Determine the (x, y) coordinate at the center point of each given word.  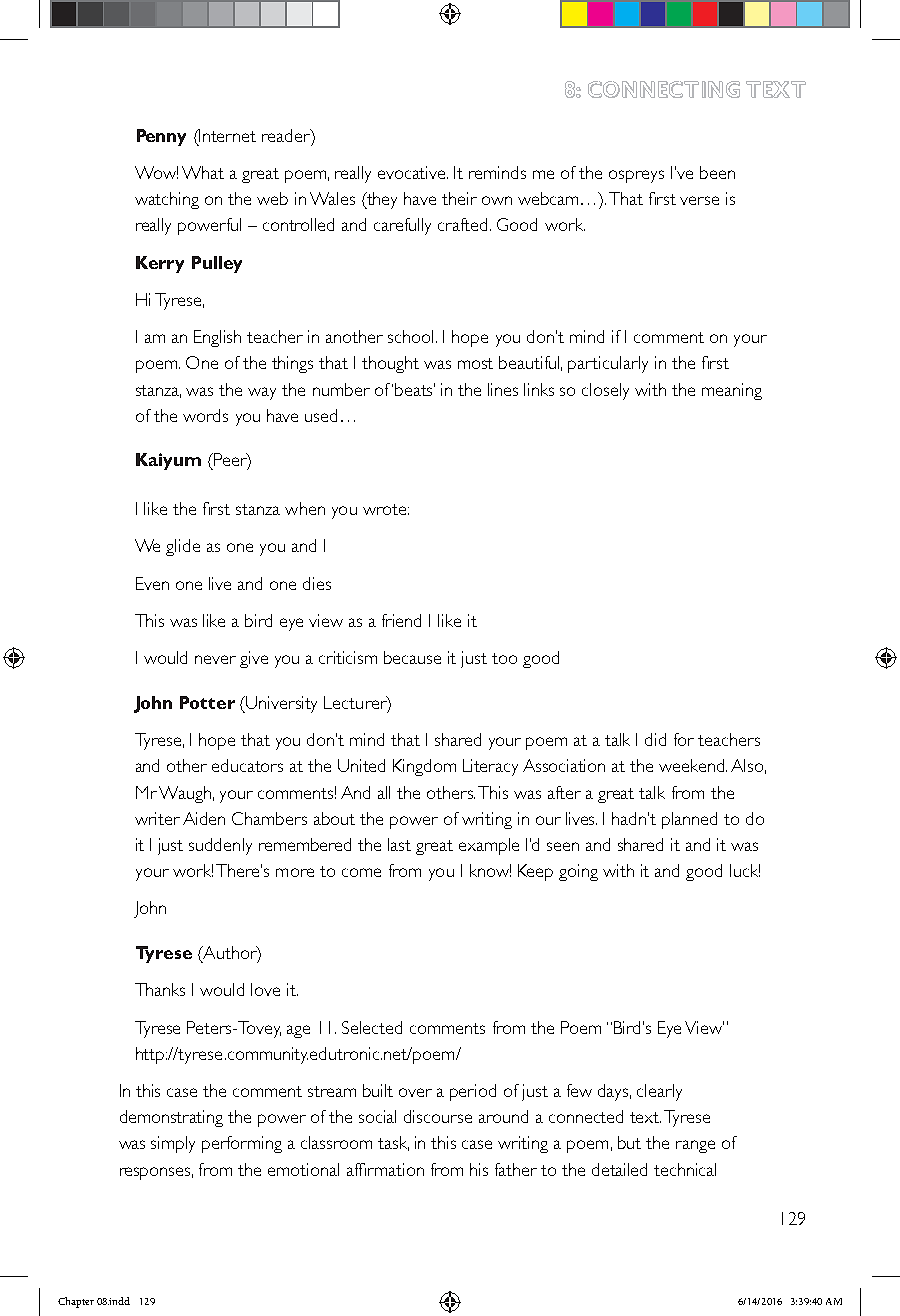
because (412, 657)
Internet (227, 135)
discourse (438, 1116)
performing (242, 1144)
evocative (413, 172)
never (215, 659)
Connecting (664, 89)
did (655, 739)
